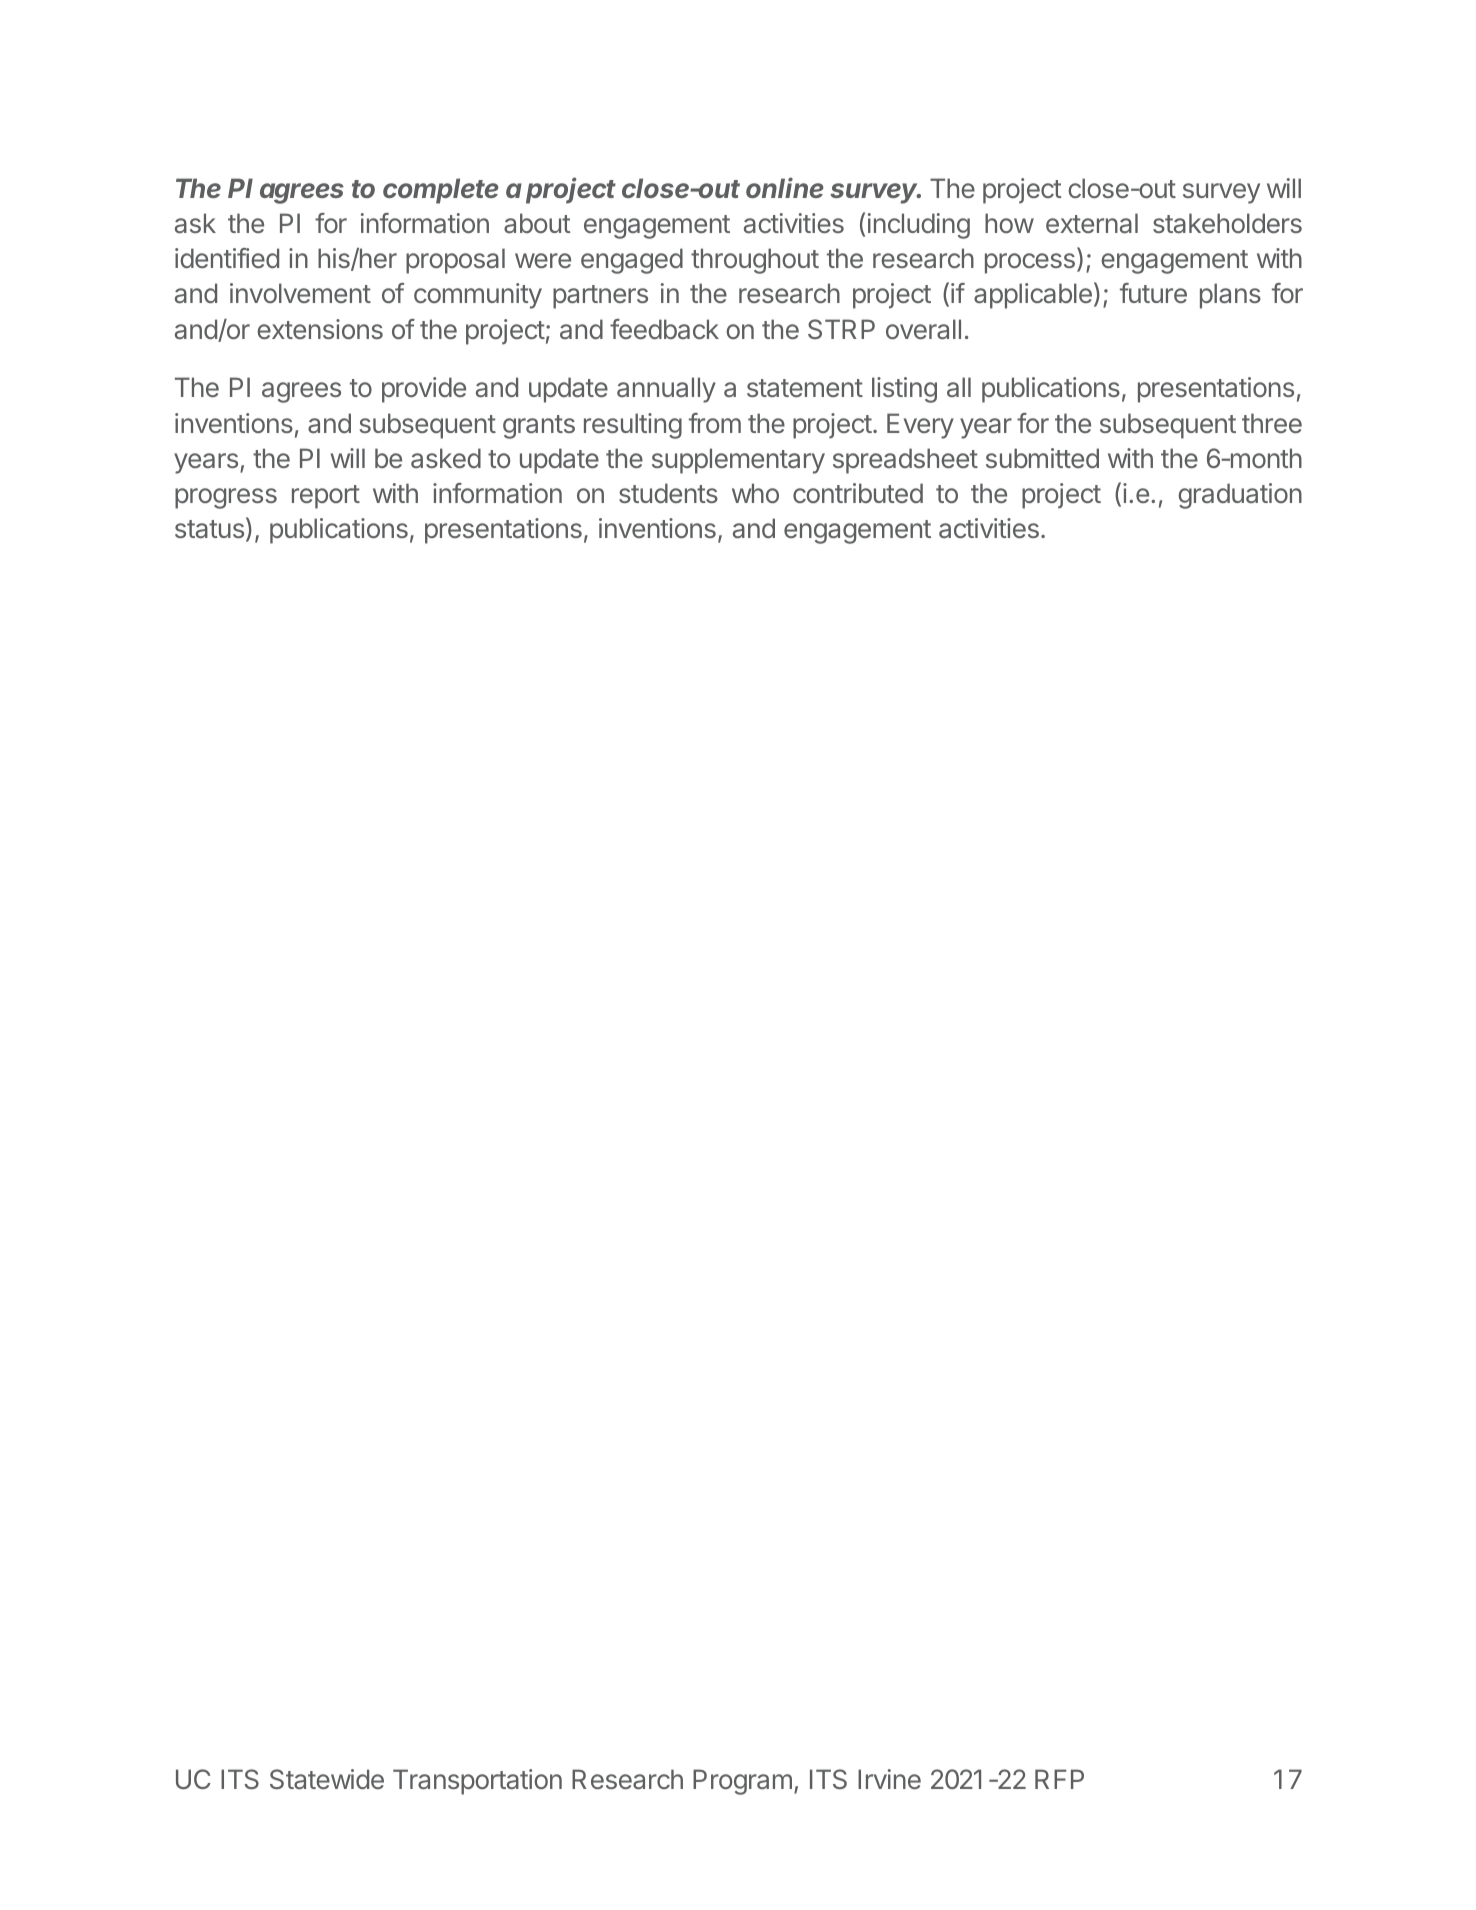 The width and height of the image is (1476, 1910). Describe the element at coordinates (300, 293) in the image. I see `involvement` at that location.
